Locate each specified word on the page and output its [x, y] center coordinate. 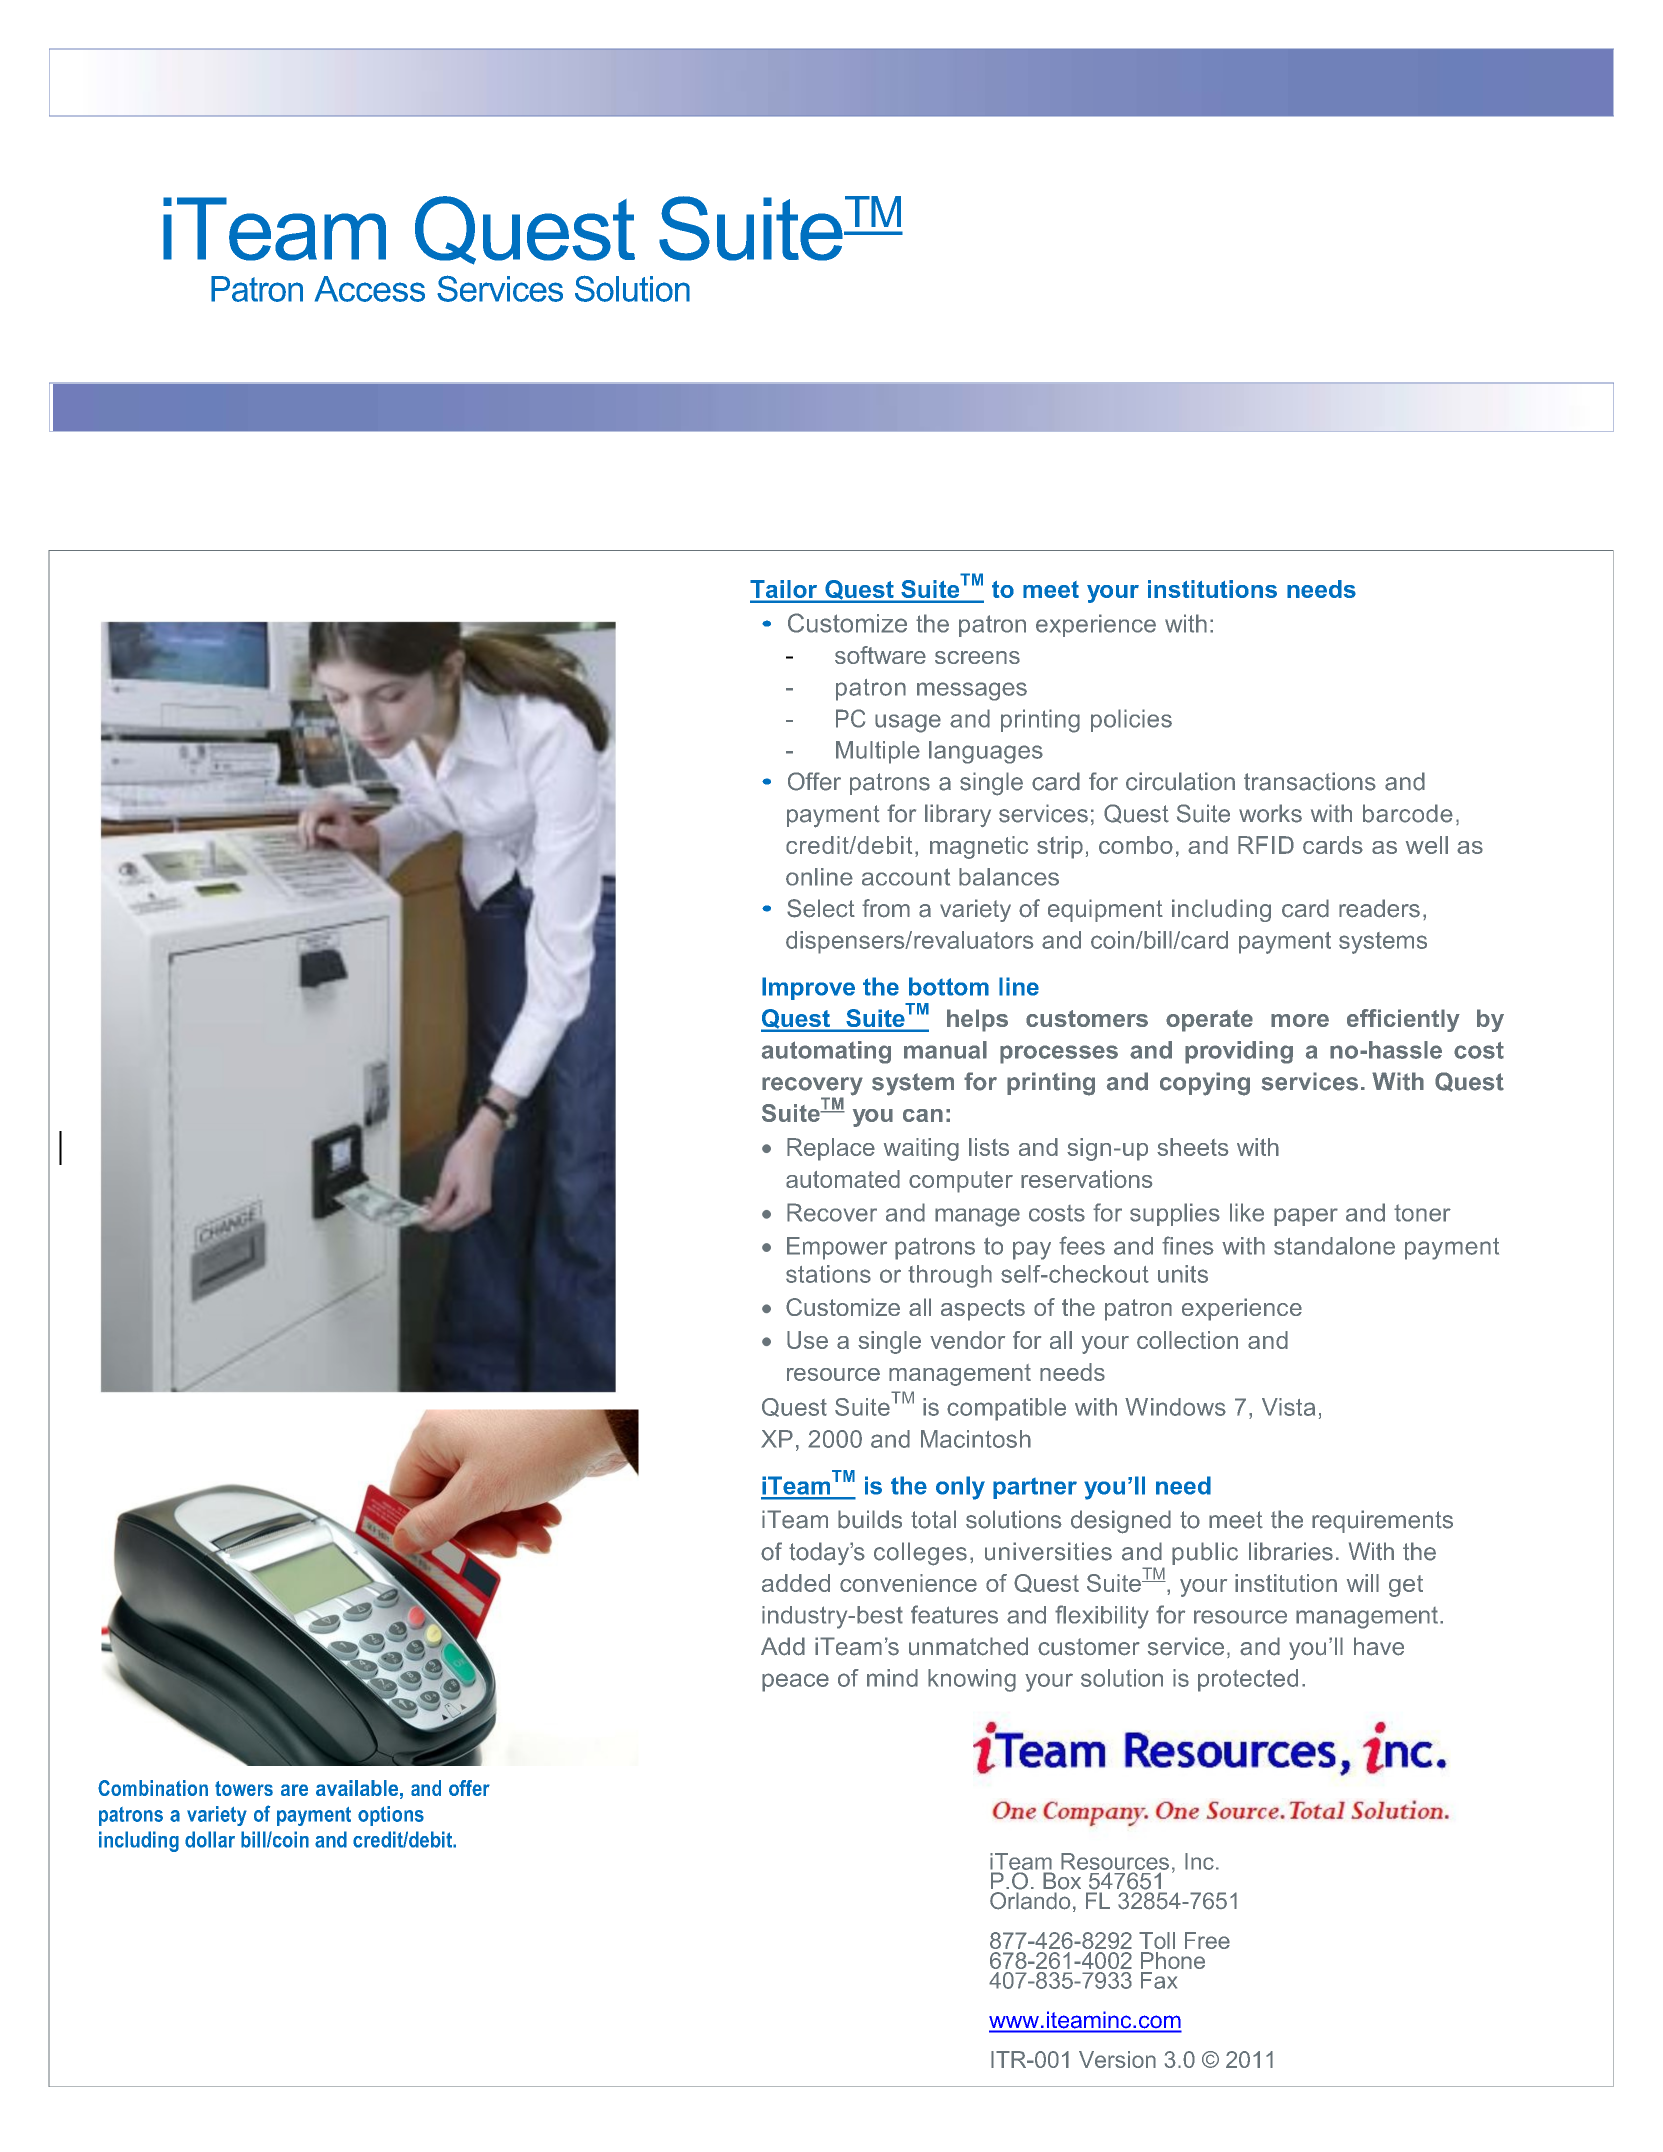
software [880, 655]
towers [244, 1788]
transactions [1310, 781]
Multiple [878, 752]
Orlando [1030, 1901]
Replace [831, 1149]
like [1247, 1212]
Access [370, 289]
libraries [1291, 1551]
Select [821, 908]
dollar [210, 1839]
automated [843, 1179]
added [796, 1583]
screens [977, 657]
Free [1207, 1940]
